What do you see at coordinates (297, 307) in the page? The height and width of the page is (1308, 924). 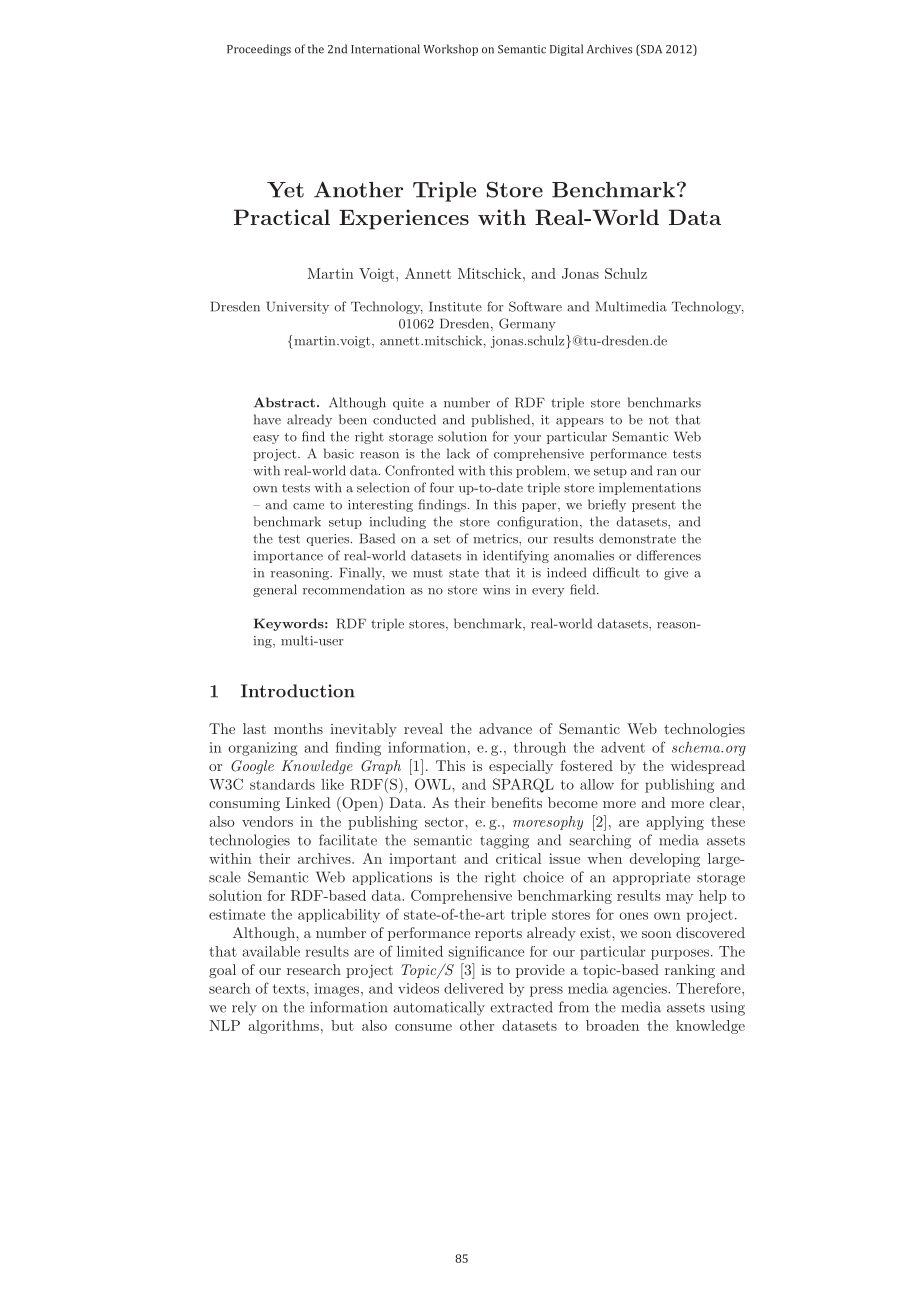 I see `University` at bounding box center [297, 307].
